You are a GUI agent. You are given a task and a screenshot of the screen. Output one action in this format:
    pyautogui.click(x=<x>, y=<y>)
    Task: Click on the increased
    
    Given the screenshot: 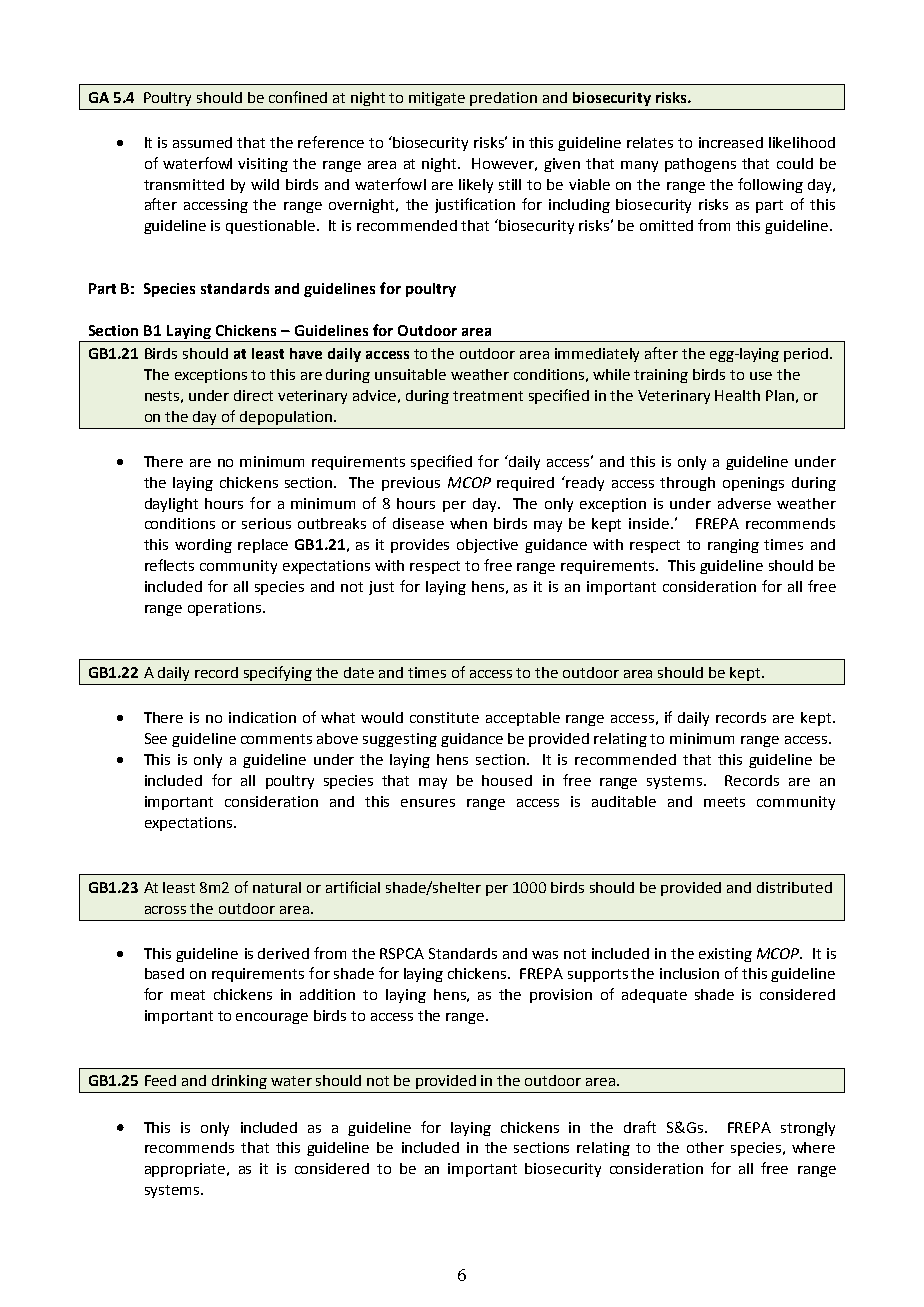 What is the action you would take?
    pyautogui.click(x=731, y=142)
